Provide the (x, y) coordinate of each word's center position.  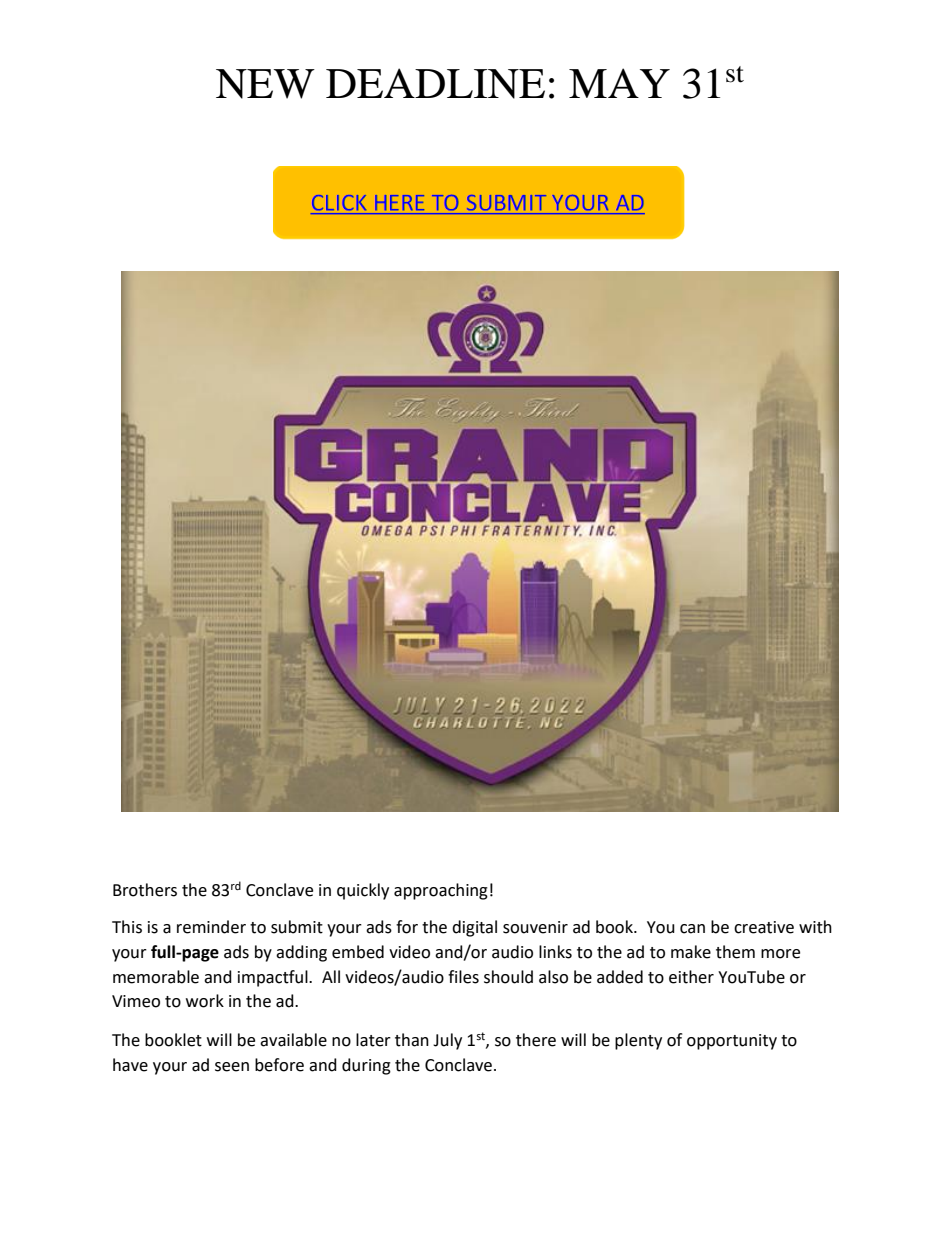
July (447, 1041)
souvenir (535, 927)
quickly (363, 891)
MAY (619, 83)
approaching (441, 891)
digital (474, 928)
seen (232, 1067)
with (815, 927)
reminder (211, 927)
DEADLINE (435, 83)
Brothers (145, 890)
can (692, 929)
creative (764, 927)
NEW (265, 84)
